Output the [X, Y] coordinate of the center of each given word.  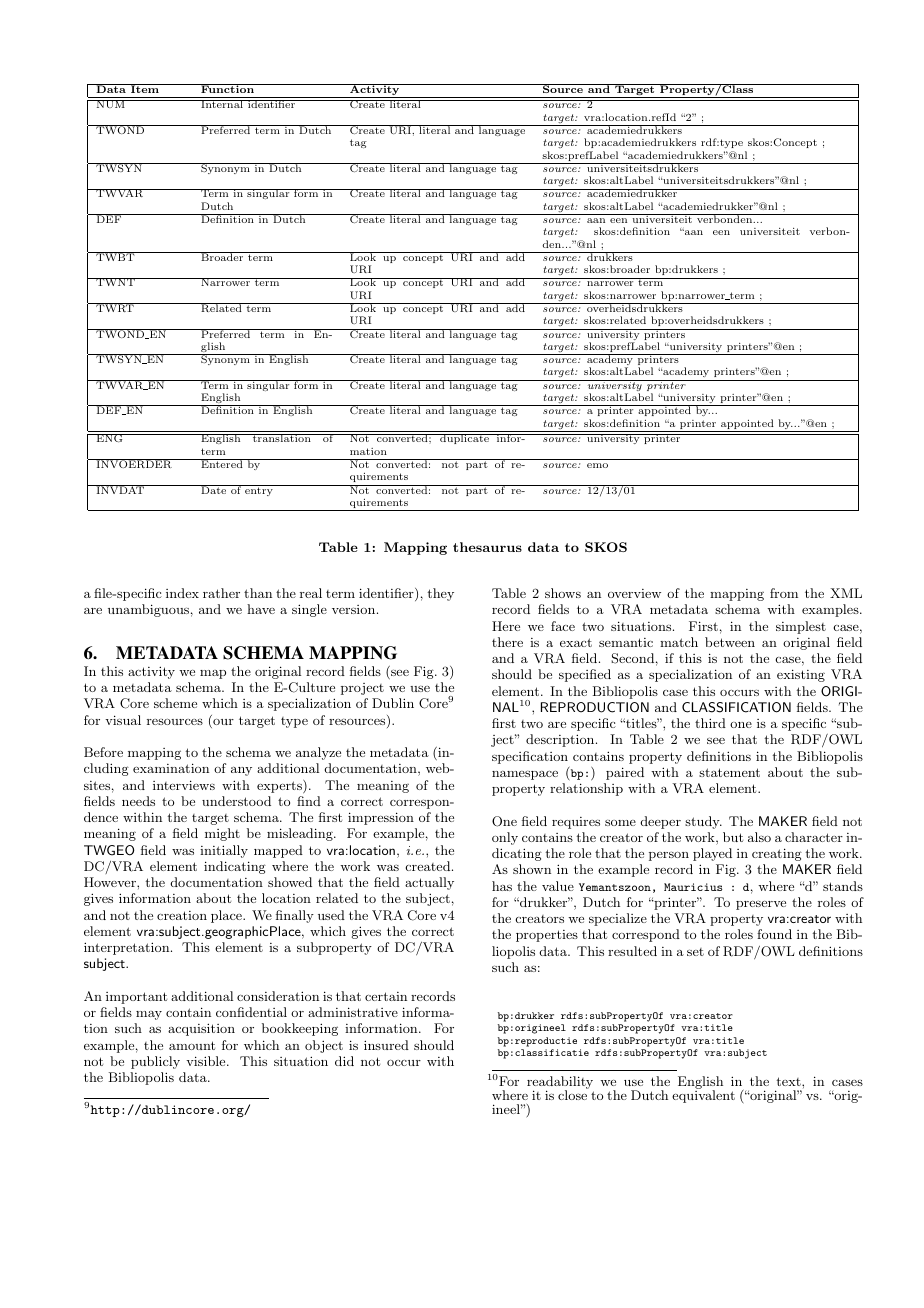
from [784, 593]
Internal [222, 104]
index [182, 593]
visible [207, 1061]
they [440, 594]
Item [145, 88]
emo [597, 465]
